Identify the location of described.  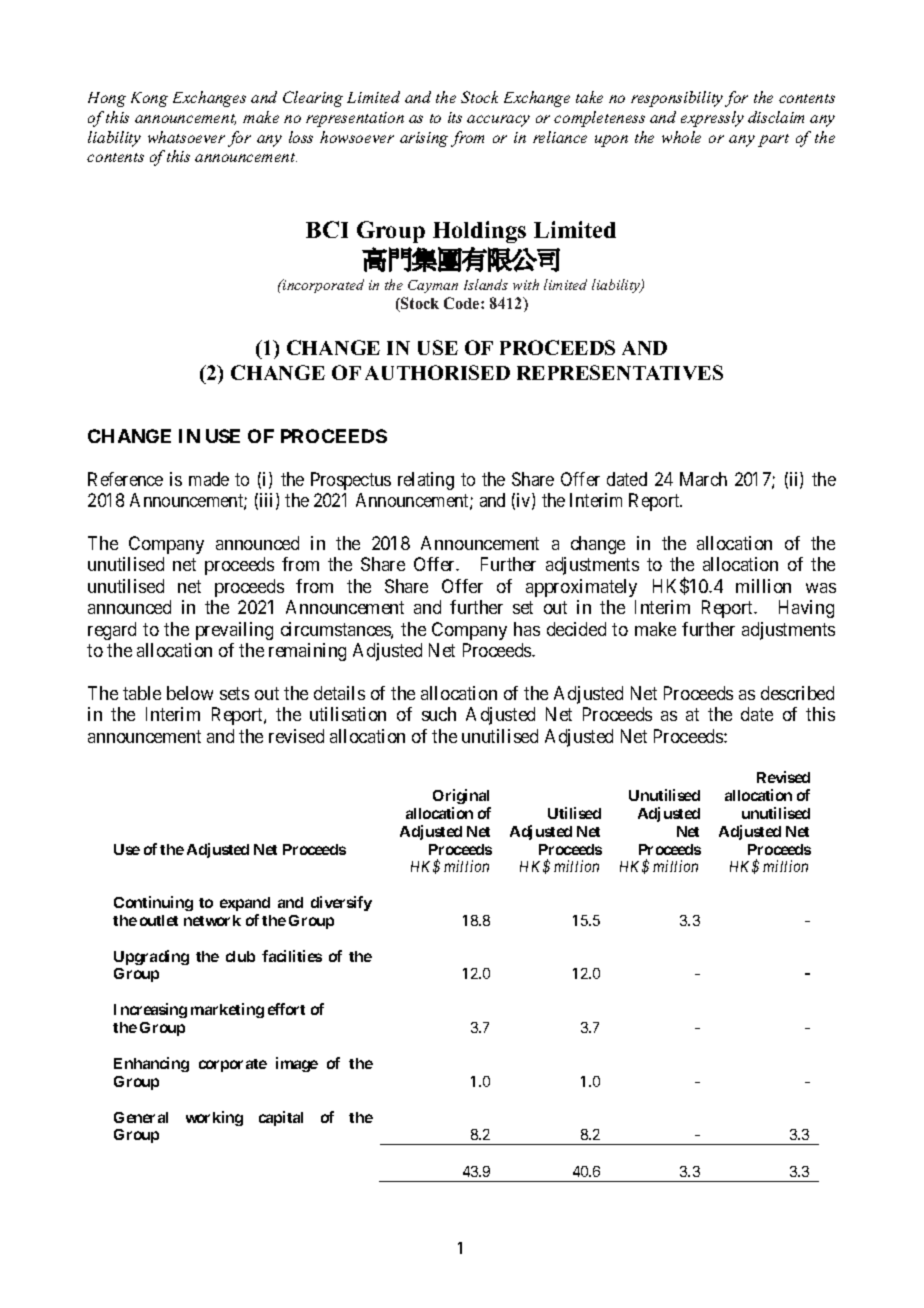
(797, 693).
